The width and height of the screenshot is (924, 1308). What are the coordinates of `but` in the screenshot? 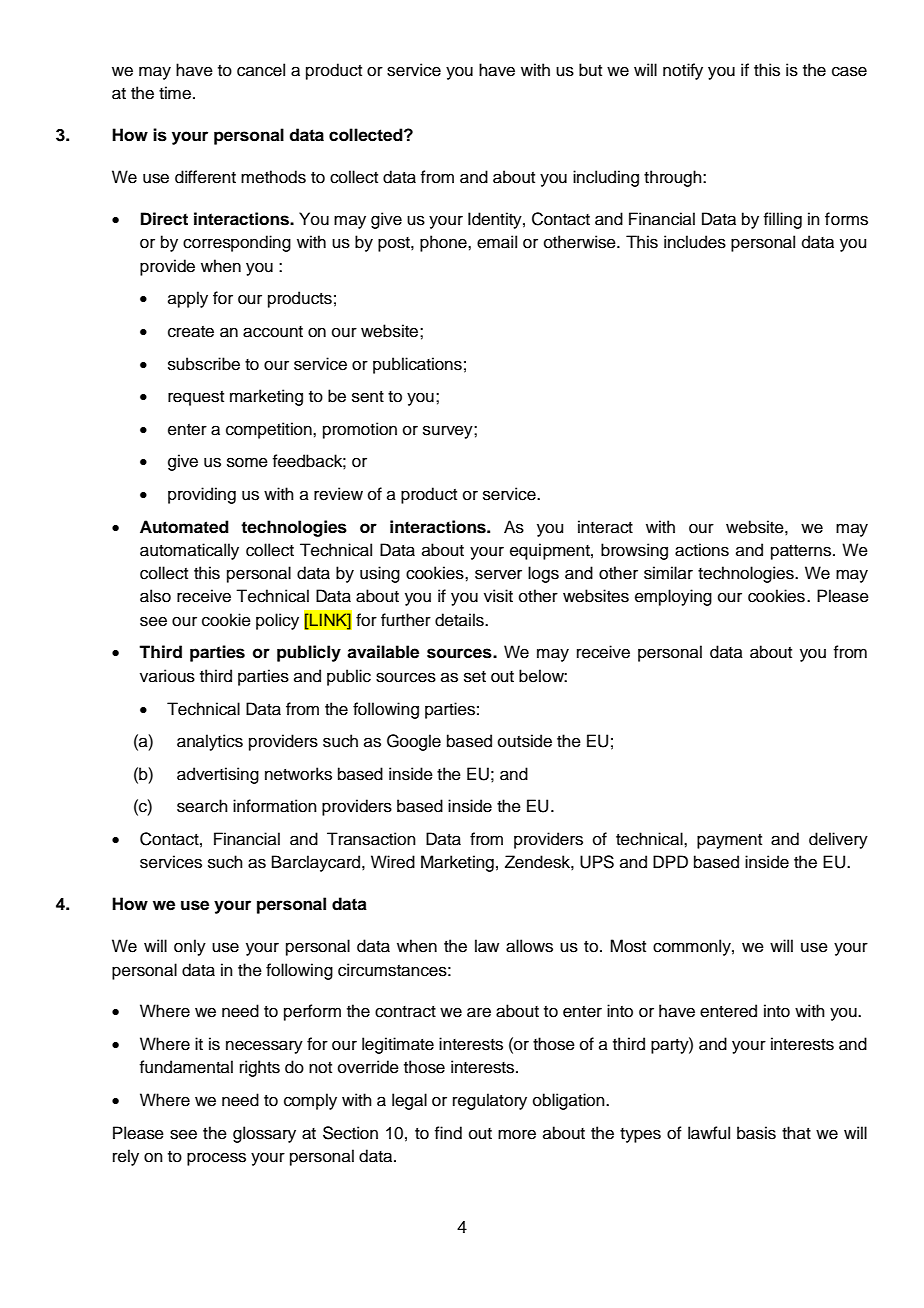 It's located at (590, 70).
